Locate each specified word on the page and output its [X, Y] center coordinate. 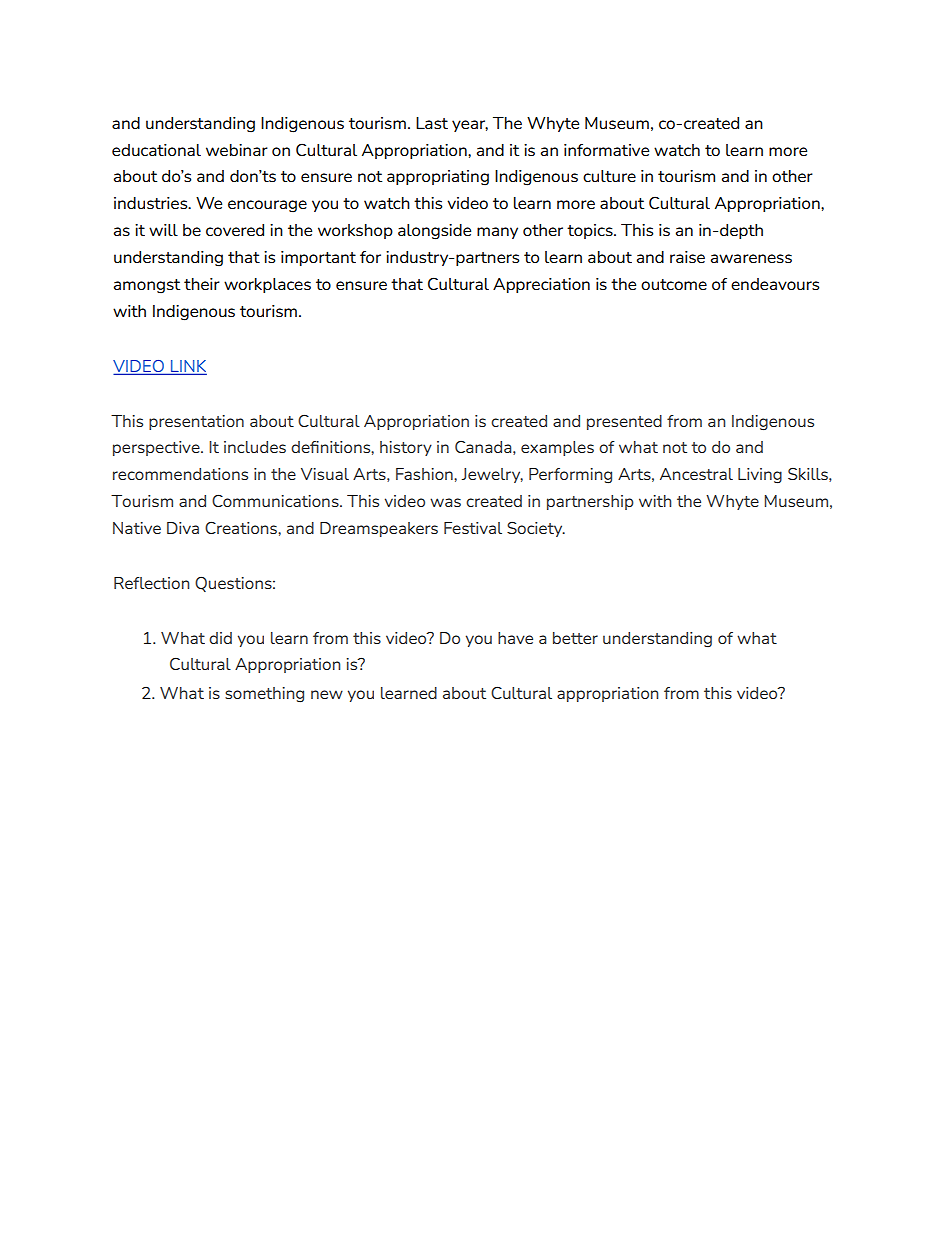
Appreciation [541, 285]
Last [432, 123]
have [515, 638]
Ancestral [696, 474]
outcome [674, 284]
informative [606, 150]
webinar [237, 150]
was [445, 502]
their [202, 284]
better [575, 638]
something [264, 695]
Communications [276, 500]
